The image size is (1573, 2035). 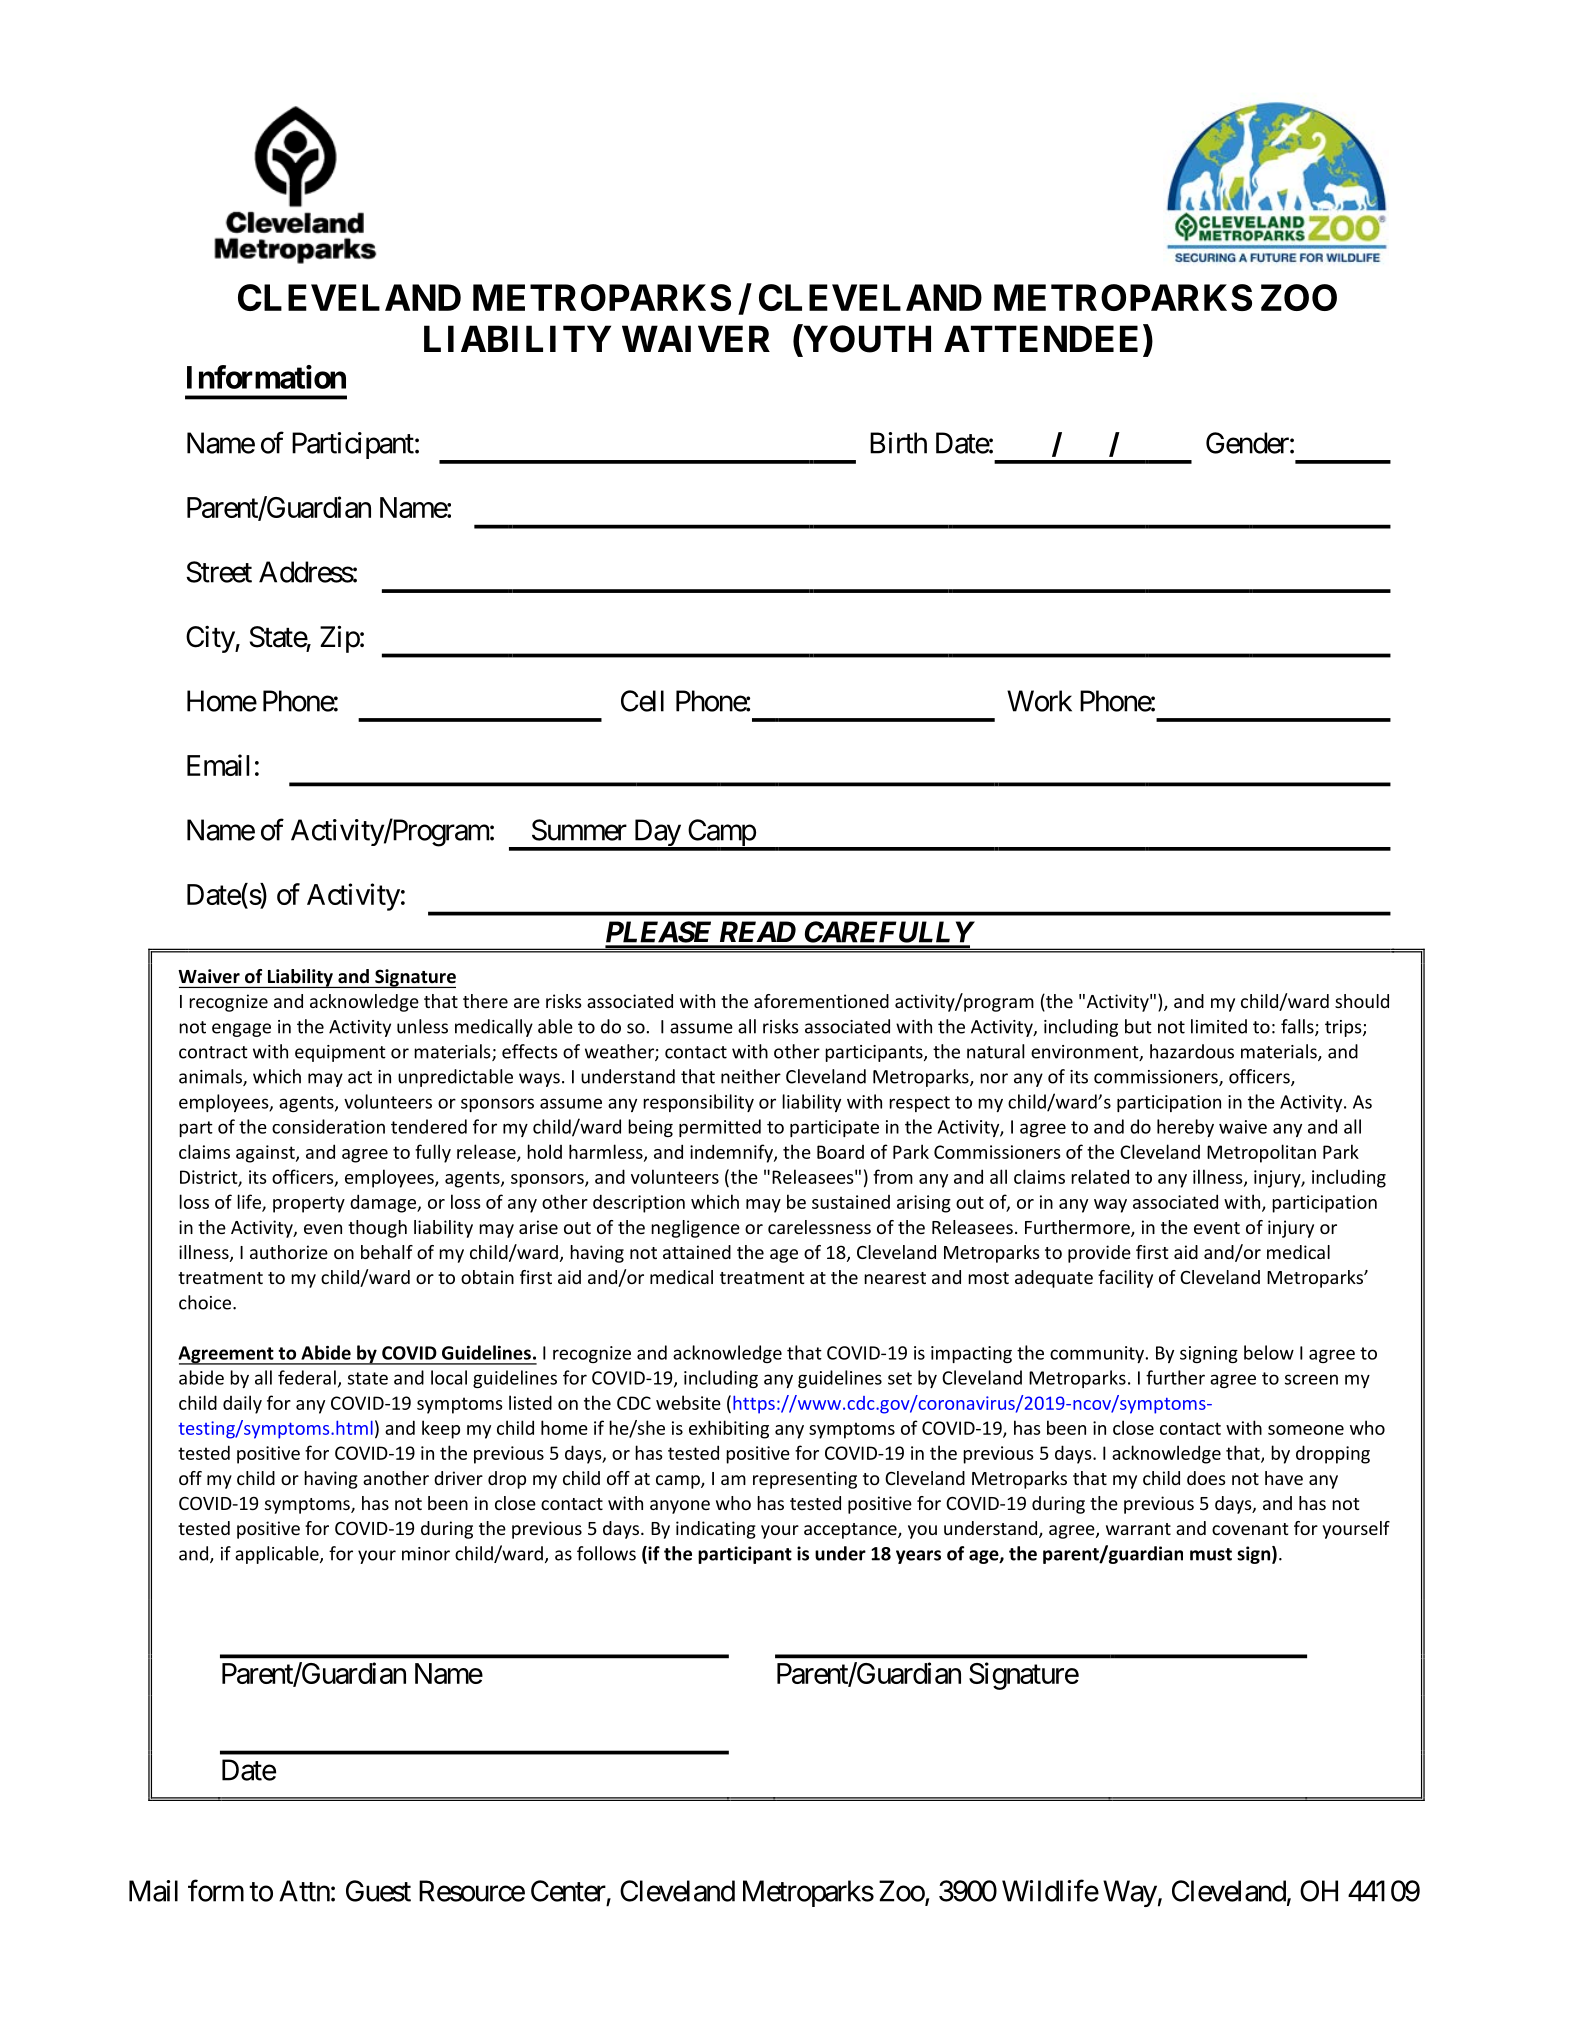 What do you see at coordinates (751, 1076) in the screenshot?
I see `neither` at bounding box center [751, 1076].
